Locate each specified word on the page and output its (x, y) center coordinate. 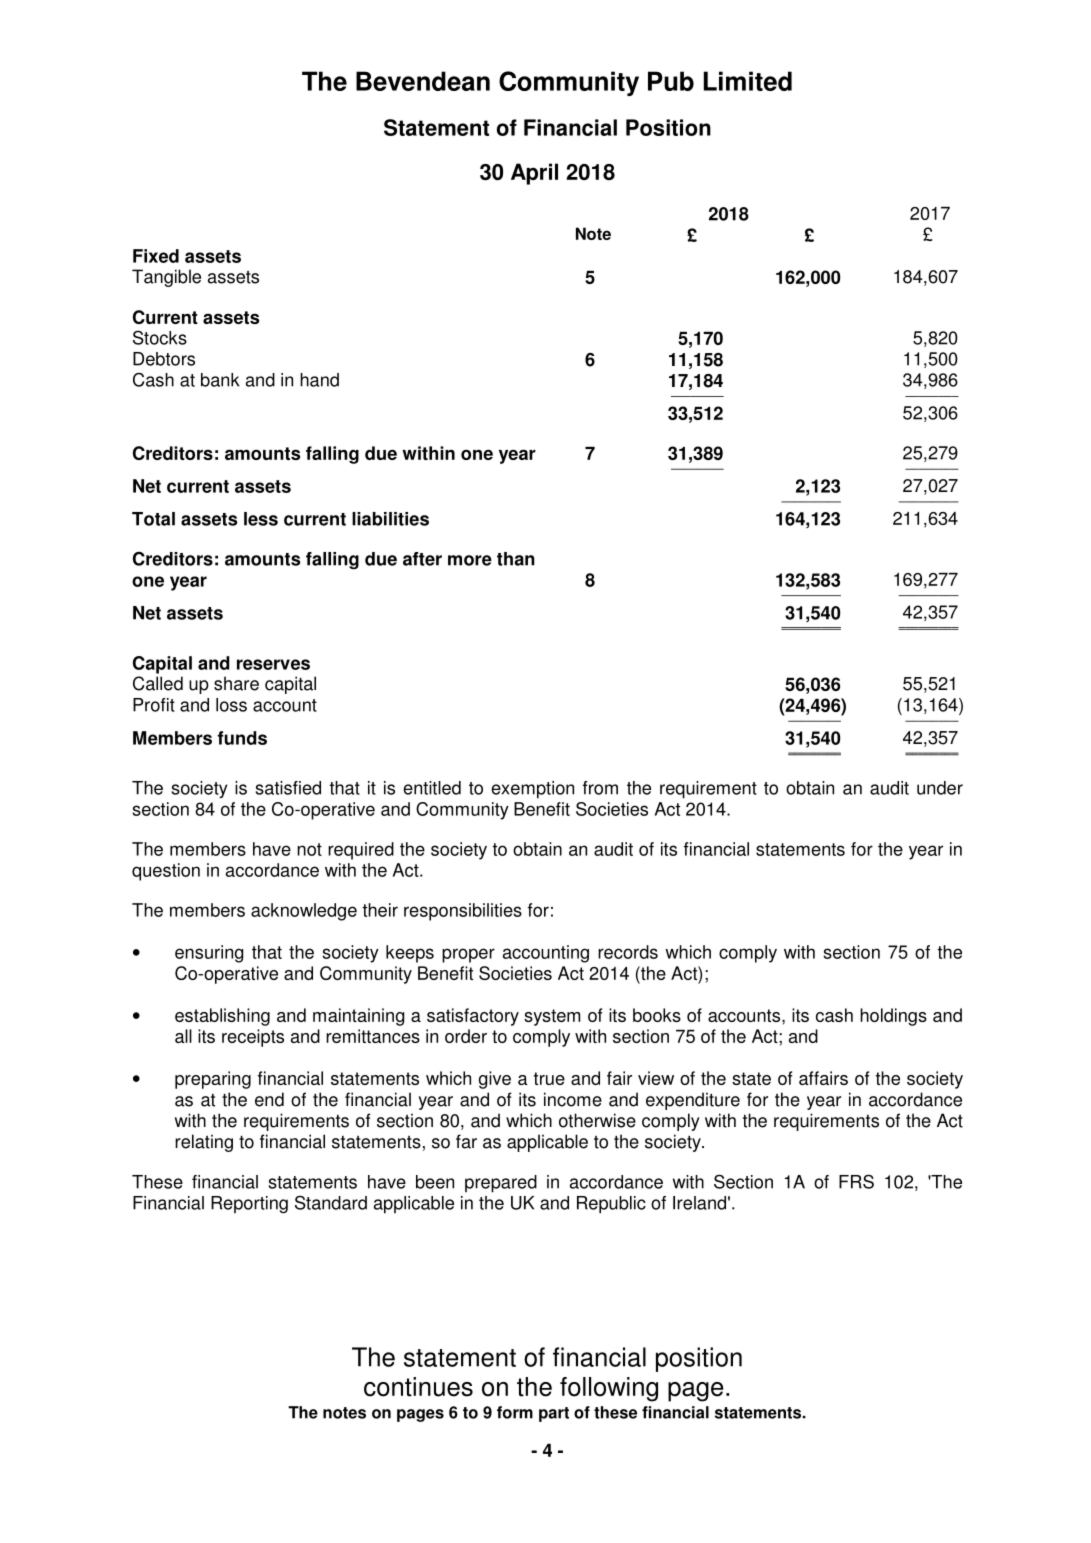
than (516, 559)
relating (204, 1143)
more (470, 560)
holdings (893, 1017)
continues (418, 1387)
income (573, 1099)
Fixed (156, 256)
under (940, 788)
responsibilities (463, 912)
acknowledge (304, 912)
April (534, 174)
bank (220, 380)
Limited (748, 81)
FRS (856, 1181)
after (422, 559)
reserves (273, 664)
